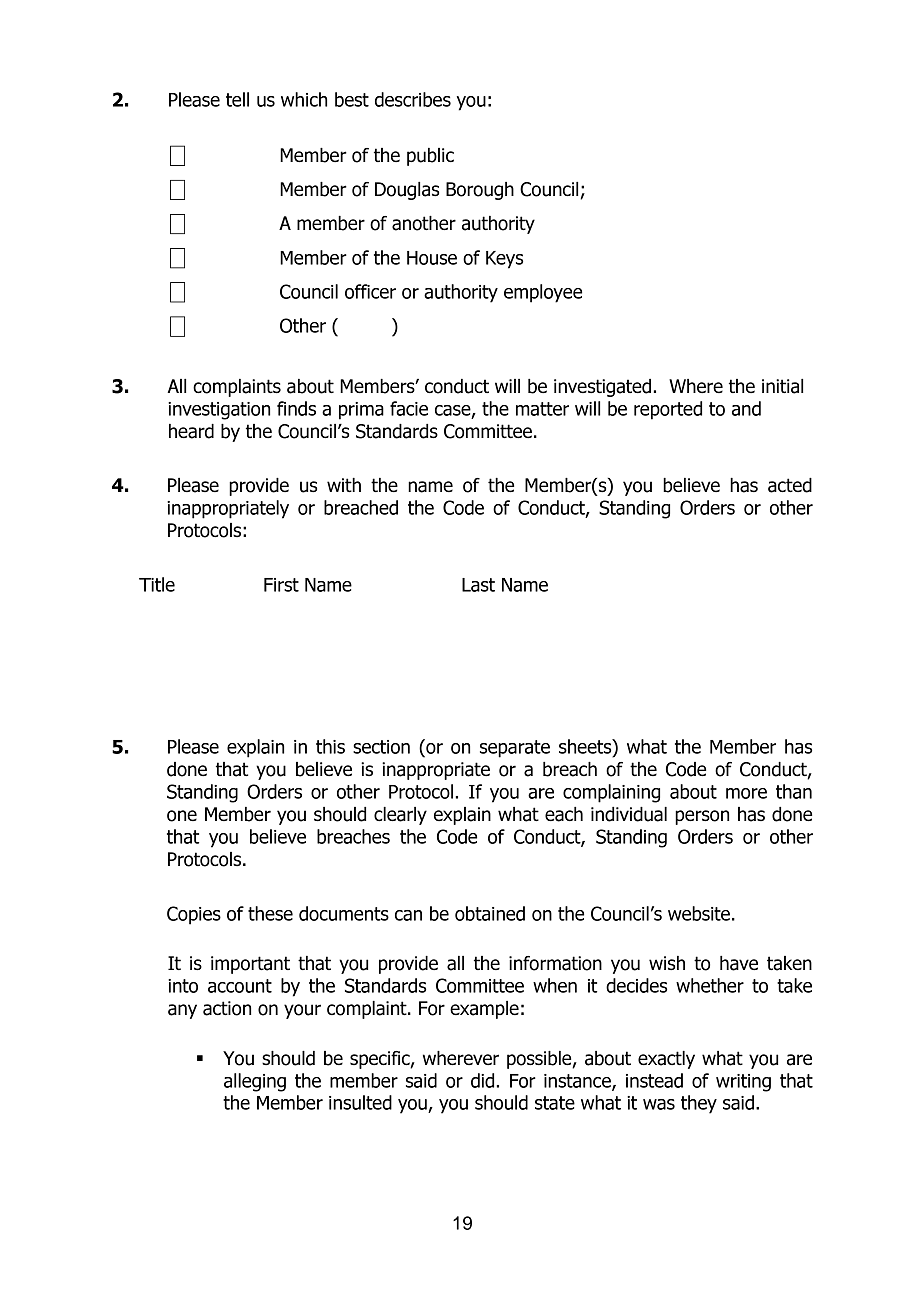 This image has width=924, height=1308. Describe the element at coordinates (255, 1082) in the image. I see `alleging` at that location.
